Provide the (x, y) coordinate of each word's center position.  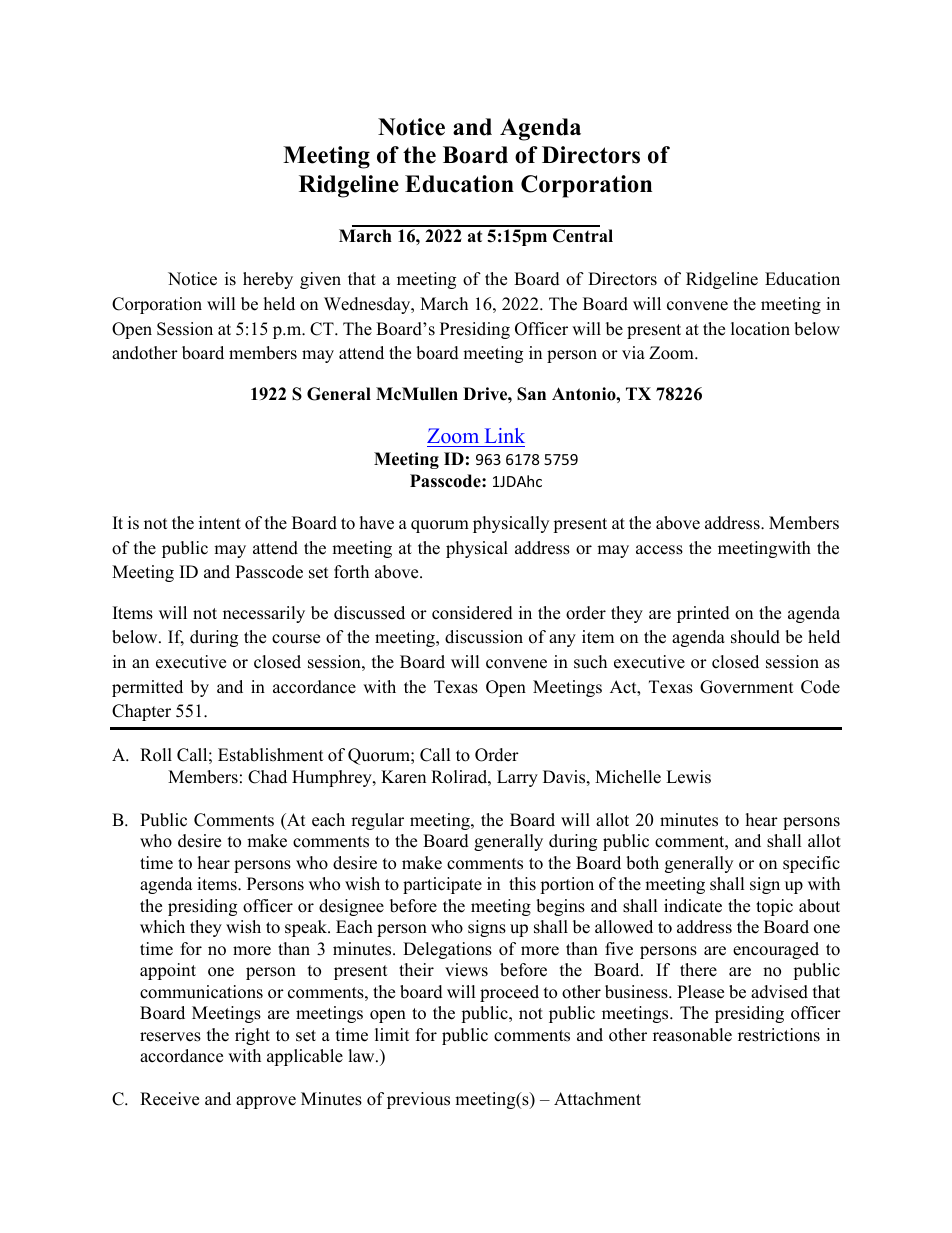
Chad (267, 777)
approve (266, 1102)
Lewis (688, 777)
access (659, 550)
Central (583, 236)
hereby (268, 280)
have (377, 523)
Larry (517, 778)
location (760, 329)
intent (220, 523)
